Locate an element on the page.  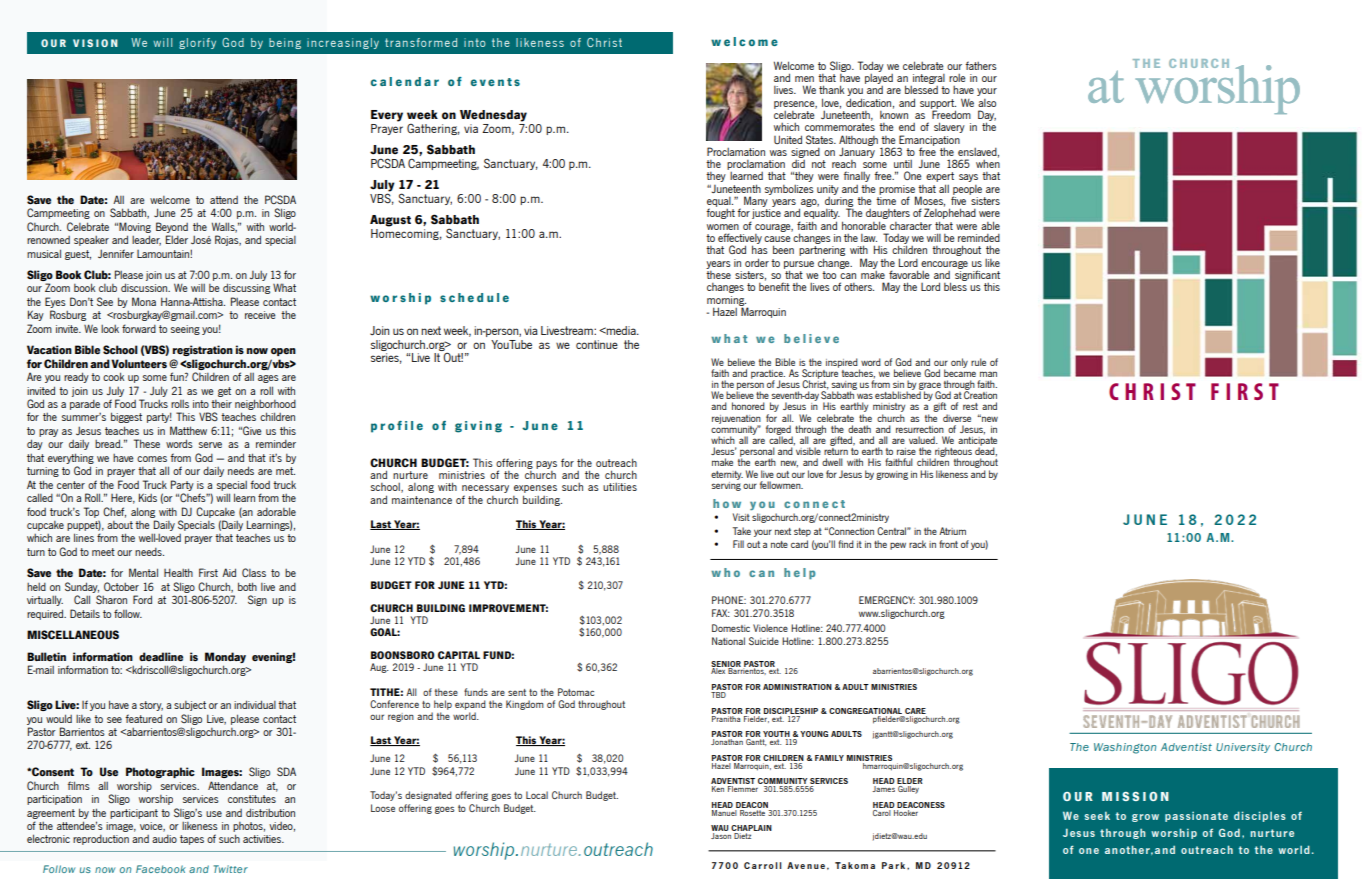
VISION is located at coordinates (95, 43).
